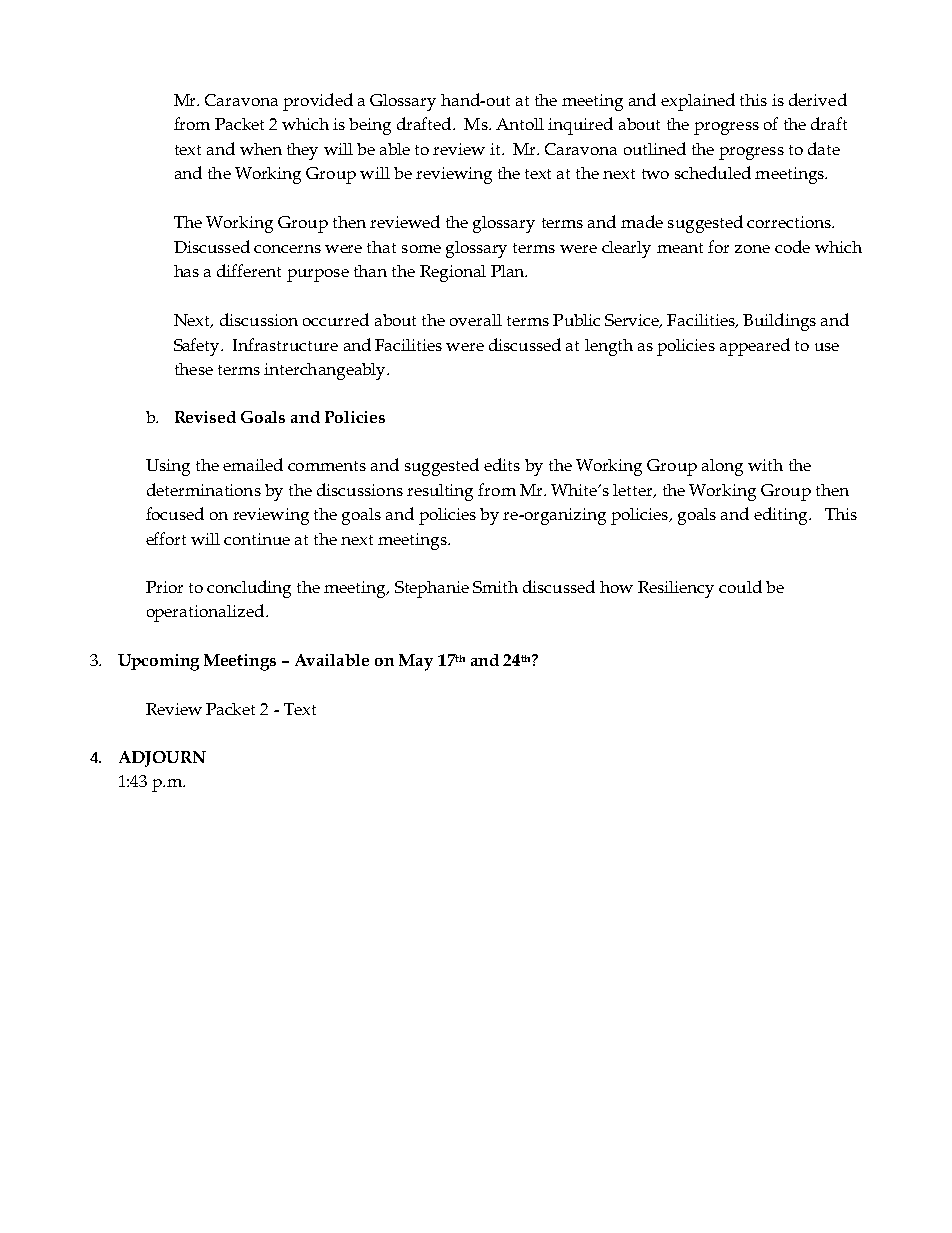 The width and height of the document is (952, 1233). What do you see at coordinates (502, 464) in the document?
I see `edits` at bounding box center [502, 464].
